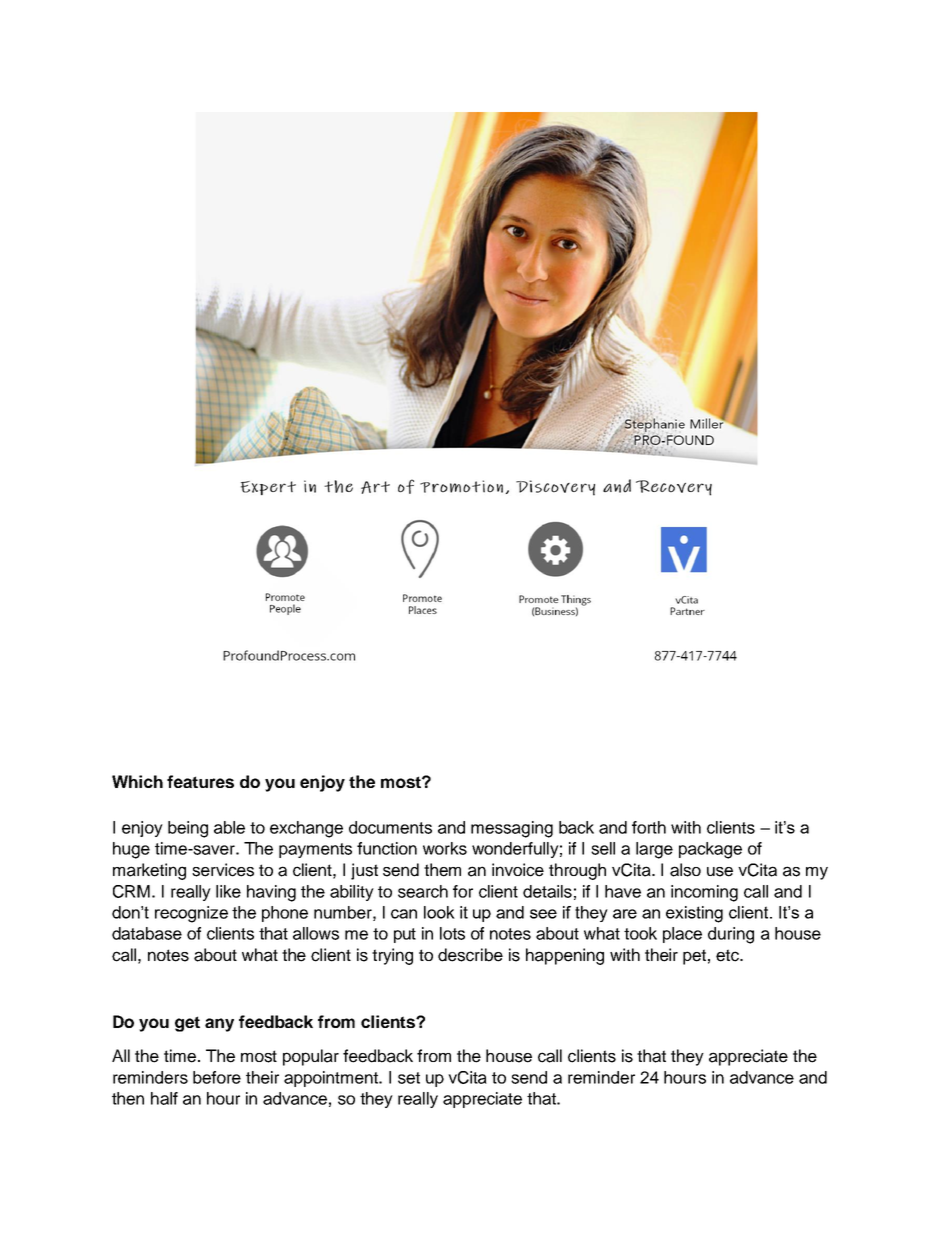 The width and height of the screenshot is (952, 1233). Describe the element at coordinates (409, 1078) in the screenshot. I see `set` at that location.
